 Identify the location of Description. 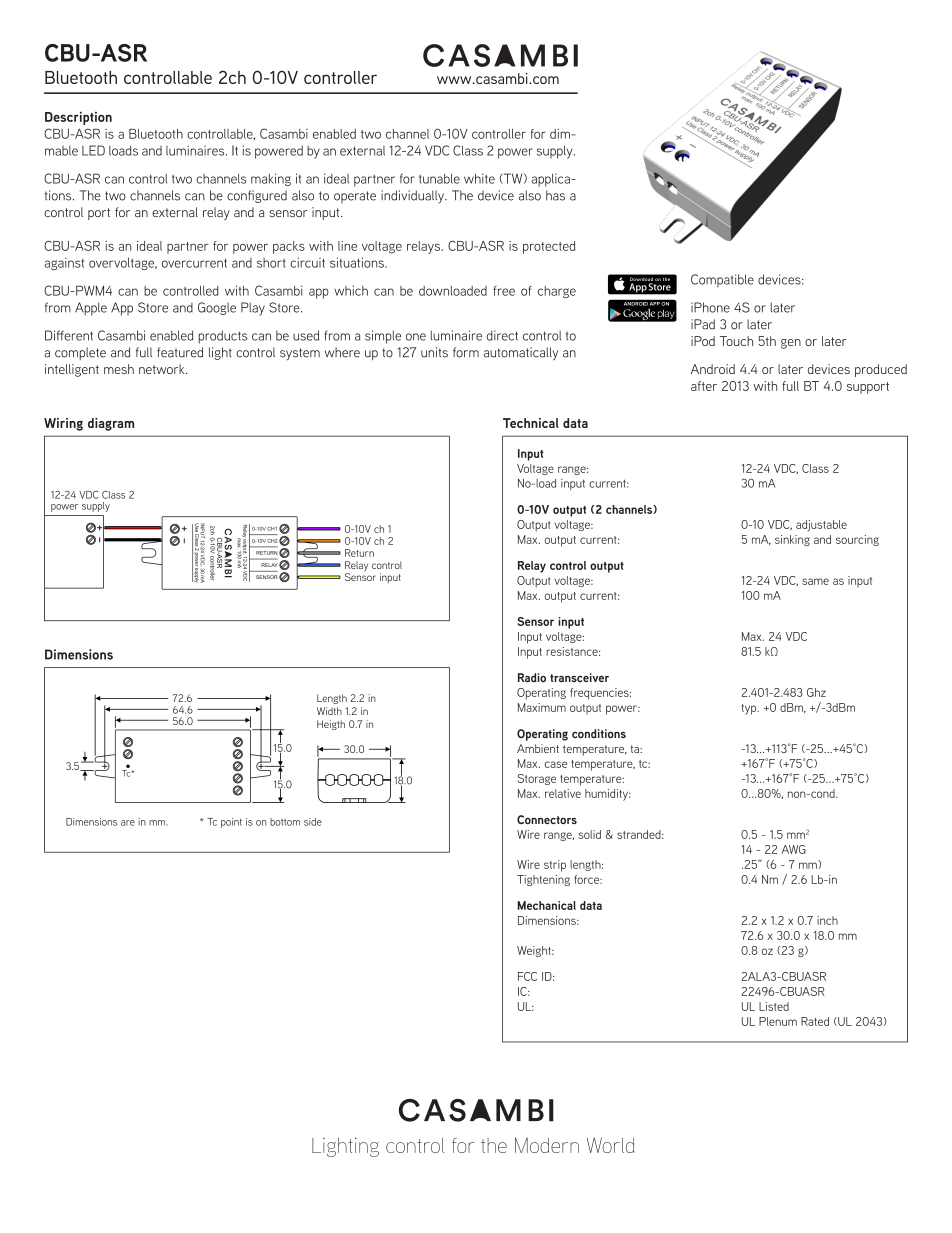
(78, 118).
